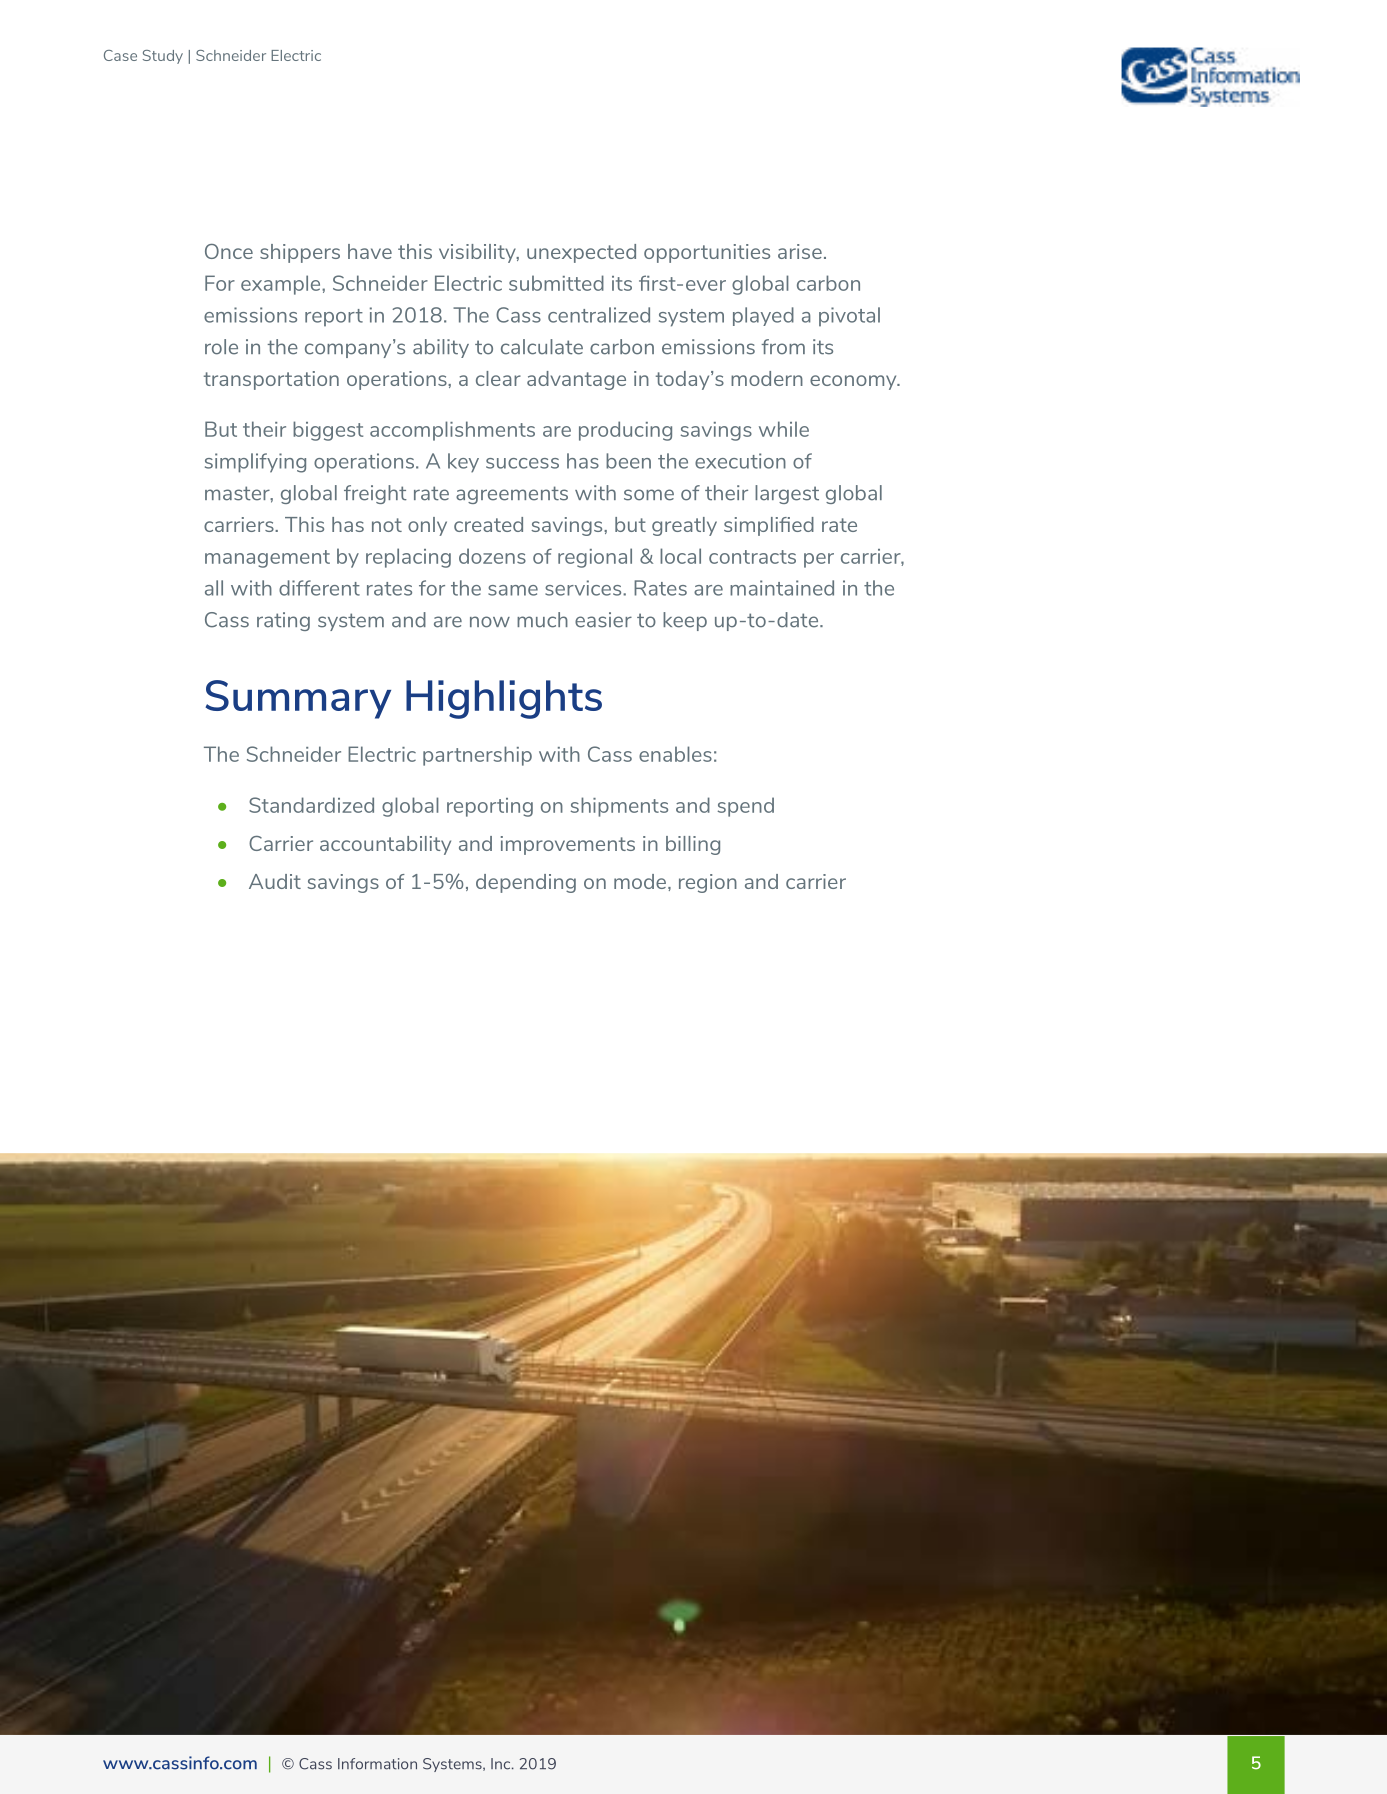 The height and width of the image is (1794, 1387). I want to click on arise, so click(800, 251).
